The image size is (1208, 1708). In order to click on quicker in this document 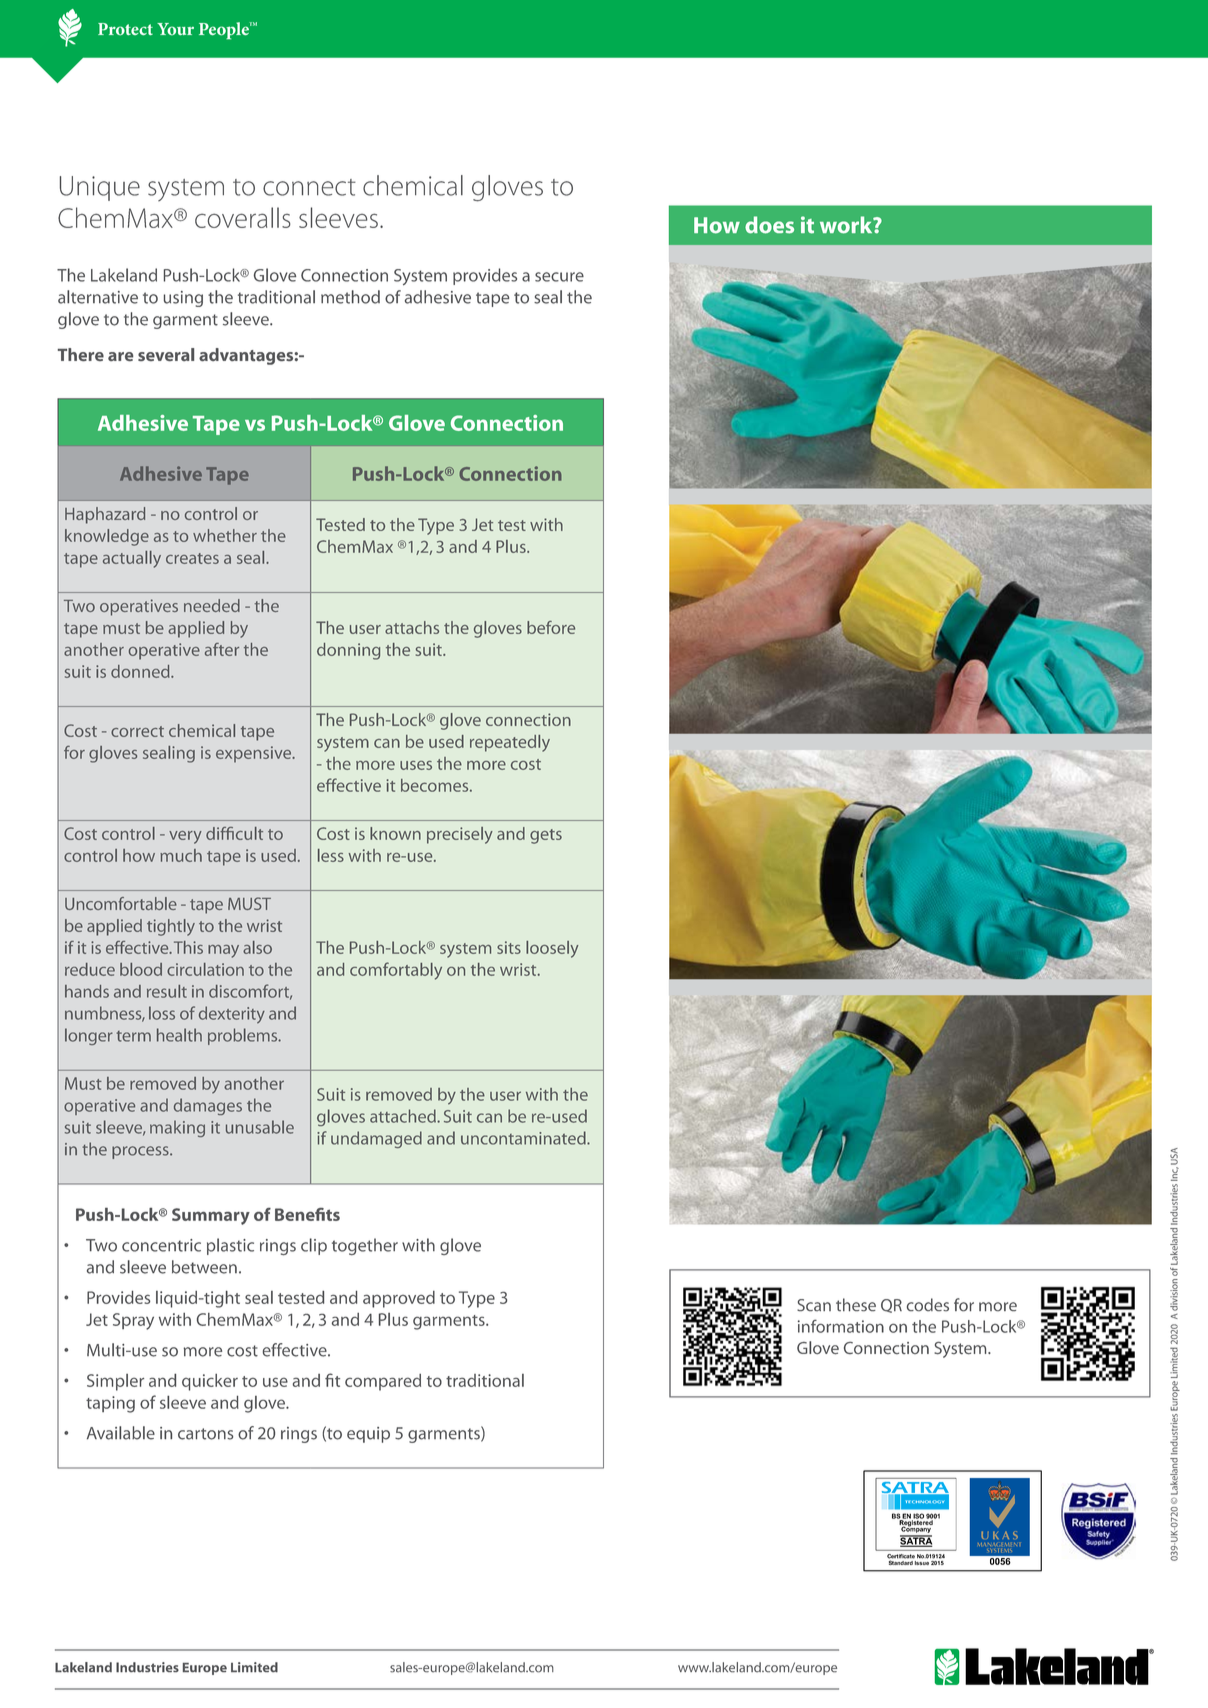, I will do `click(210, 1382)`.
